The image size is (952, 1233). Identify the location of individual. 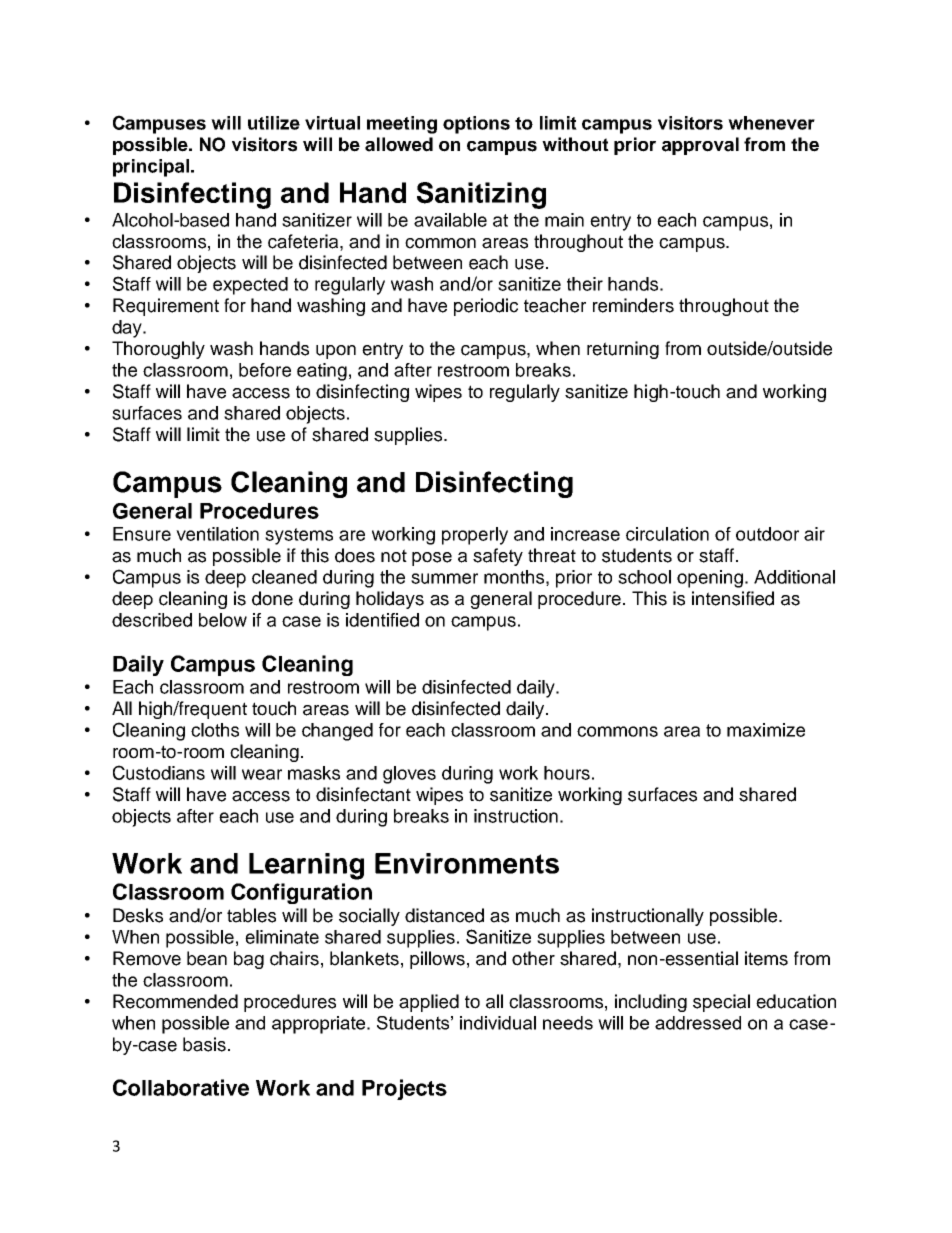
(498, 1023).
